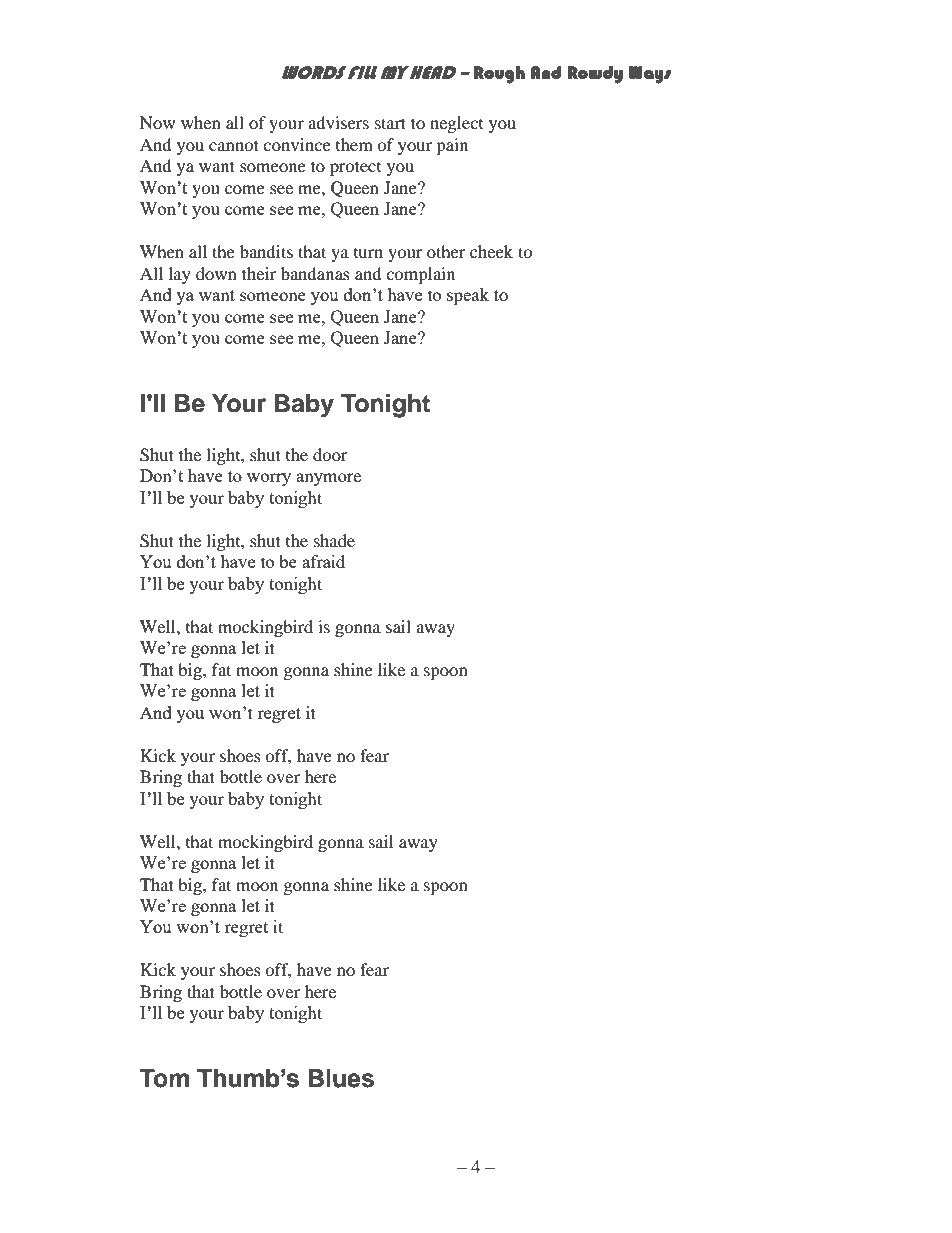 The width and height of the page is (952, 1233). I want to click on start, so click(390, 123).
